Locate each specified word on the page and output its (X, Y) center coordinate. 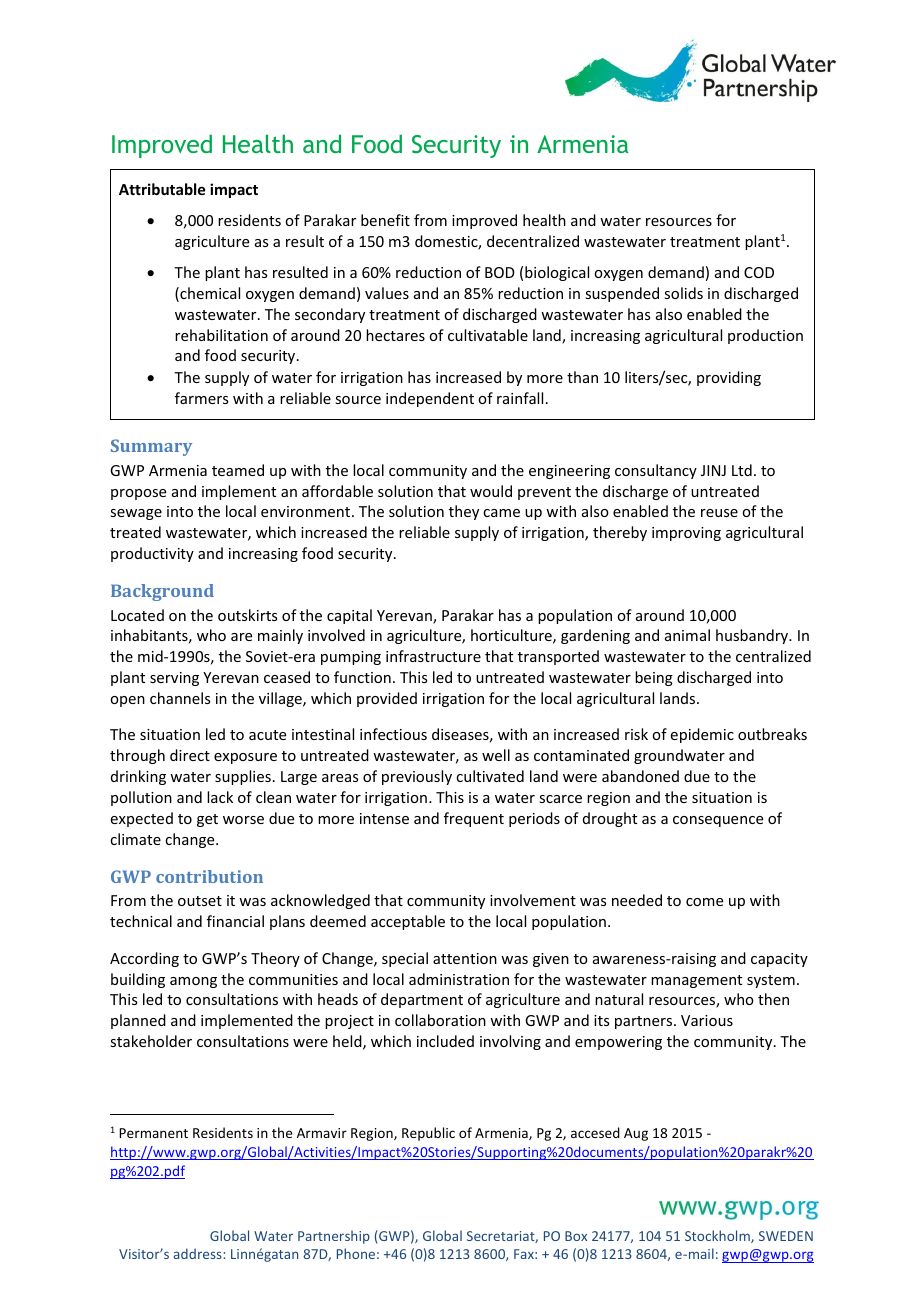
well (496, 755)
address (199, 1253)
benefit (385, 220)
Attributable (162, 189)
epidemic (702, 735)
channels (180, 698)
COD (759, 272)
